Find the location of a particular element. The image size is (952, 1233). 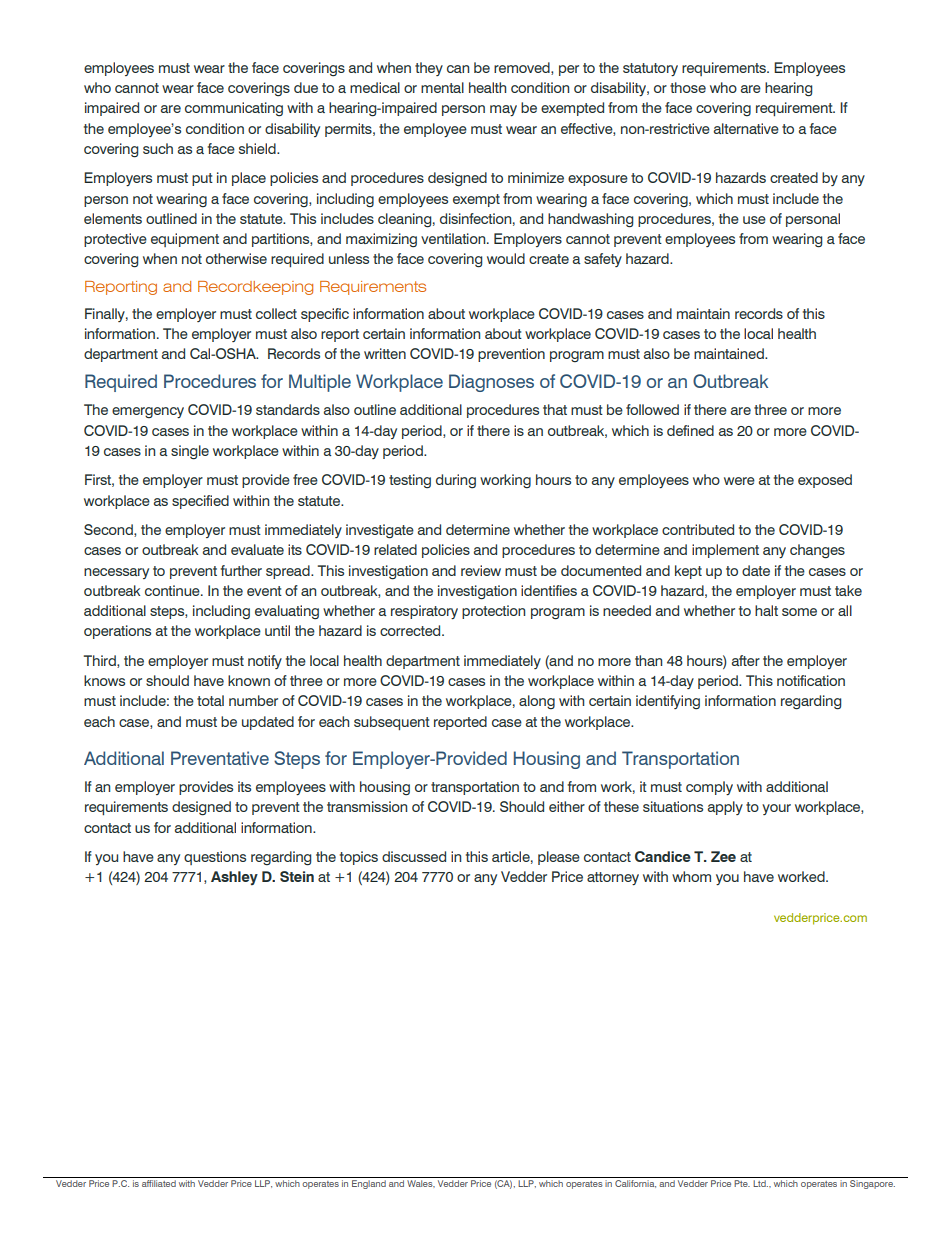

either is located at coordinates (567, 806).
